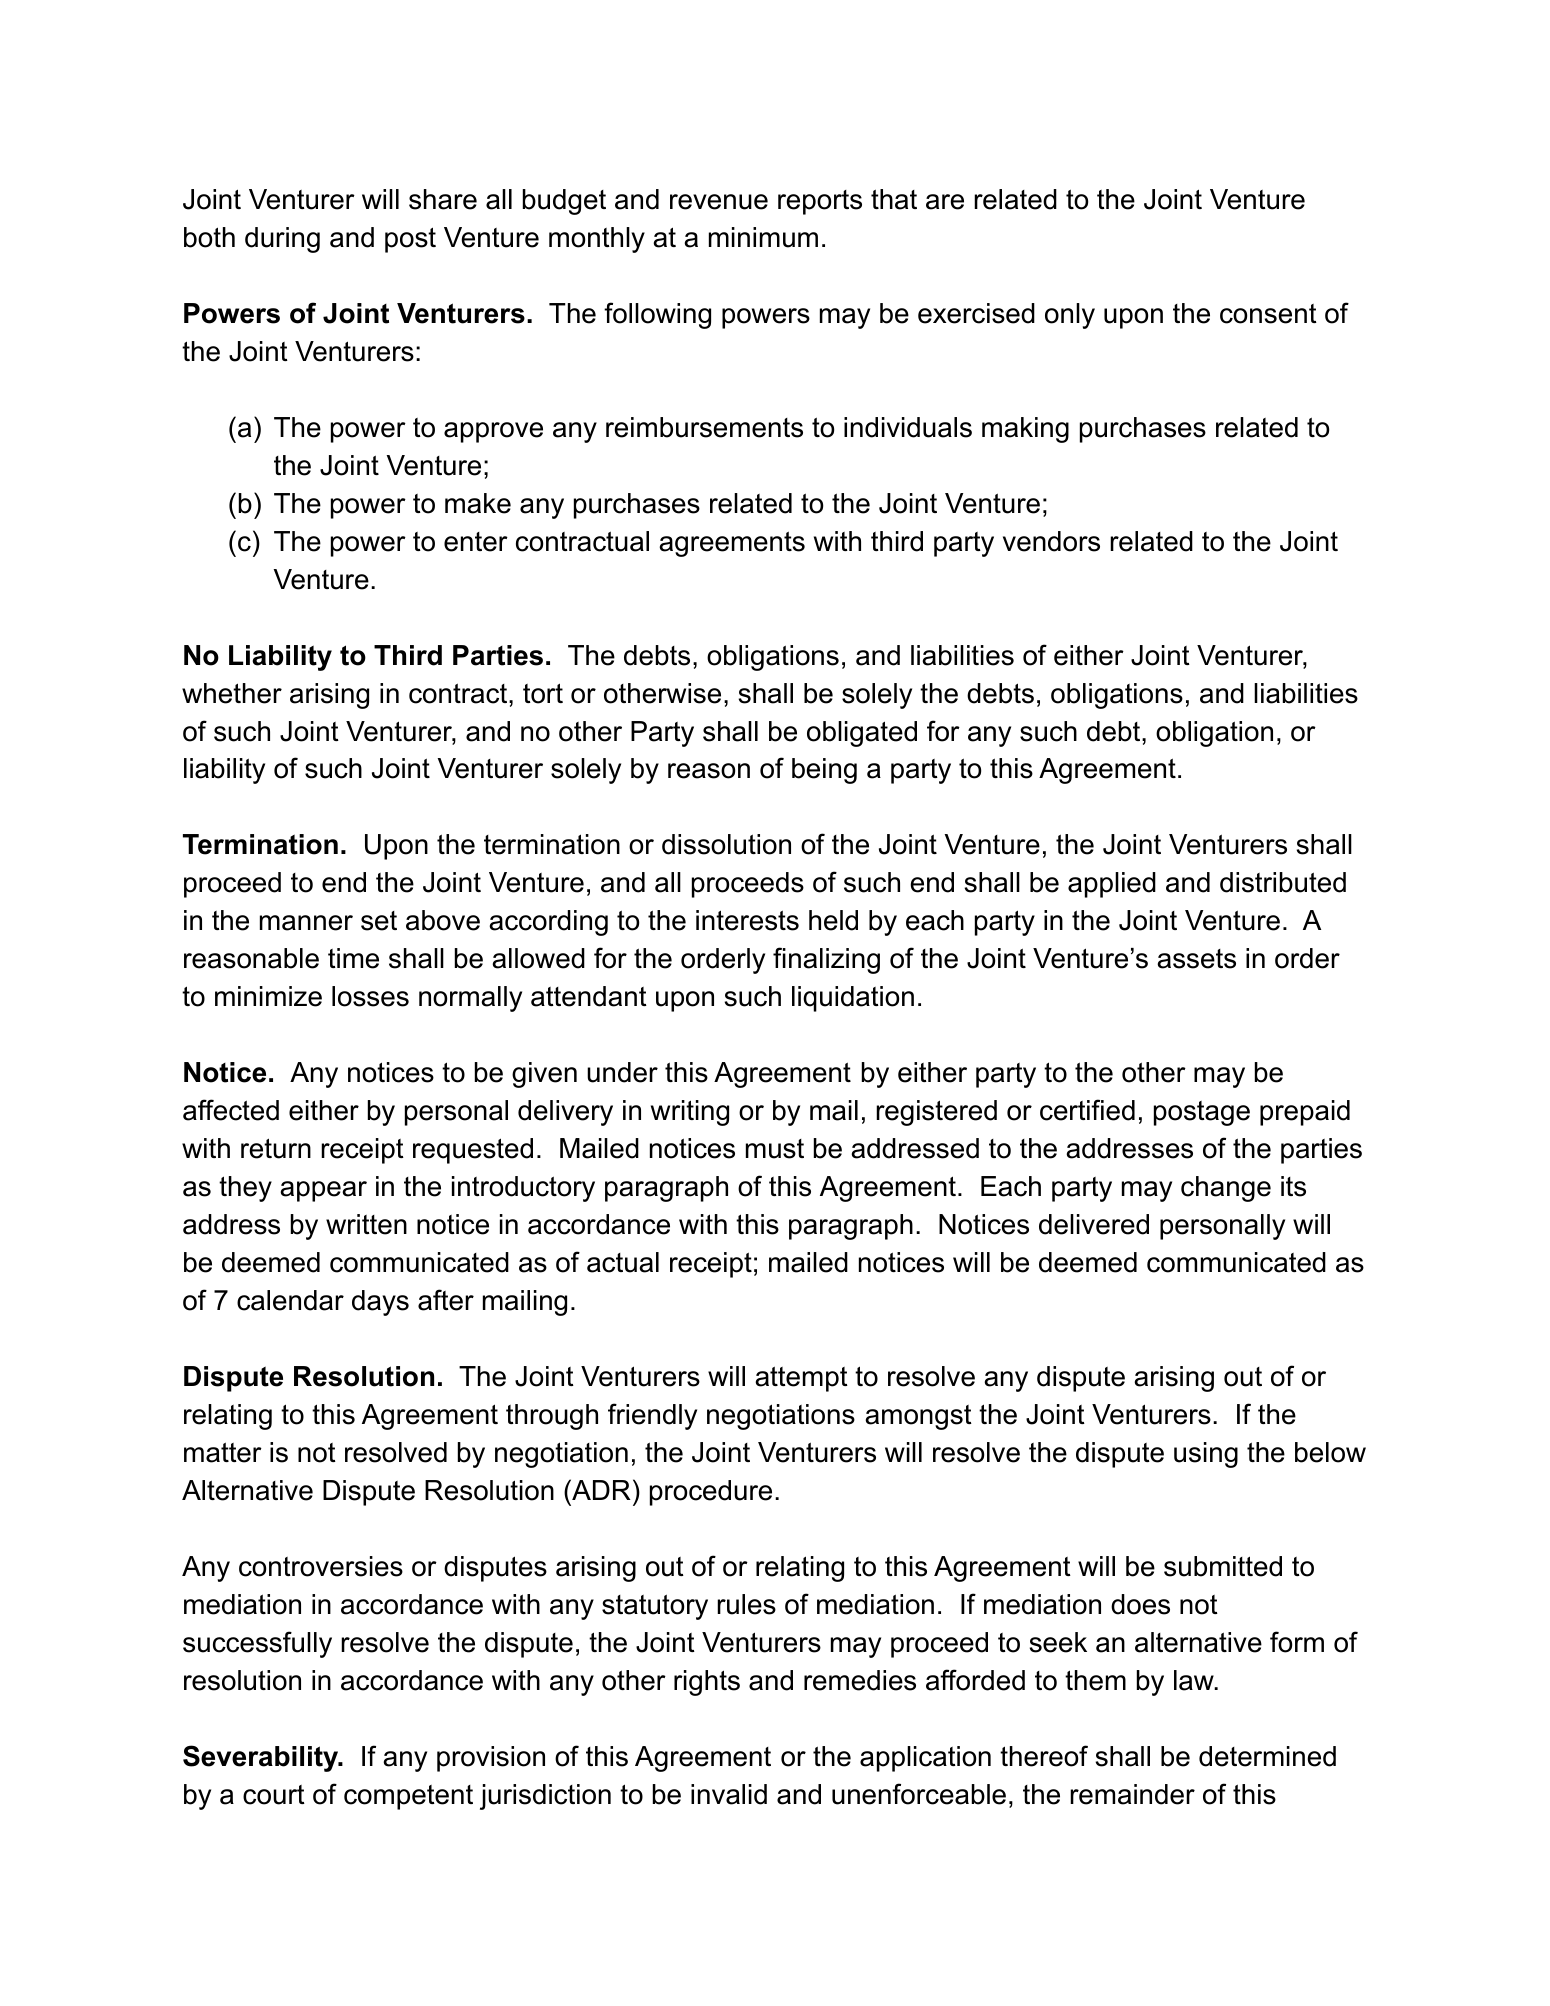 This screenshot has width=1550, height=2006. What do you see at coordinates (729, 1794) in the screenshot?
I see `invalid` at bounding box center [729, 1794].
